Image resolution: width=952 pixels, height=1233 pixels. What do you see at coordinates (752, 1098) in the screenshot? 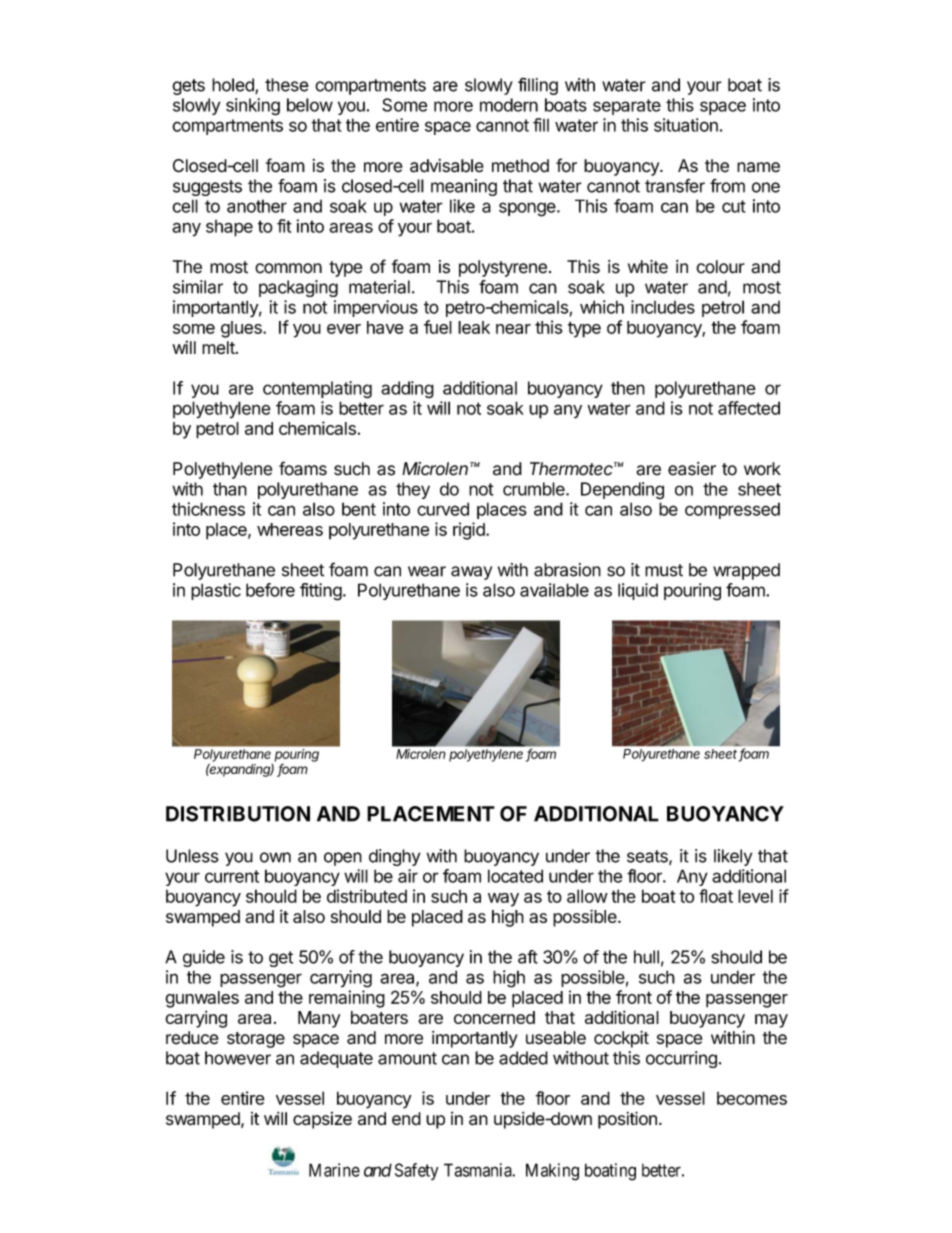
I see `becomes` at bounding box center [752, 1098].
